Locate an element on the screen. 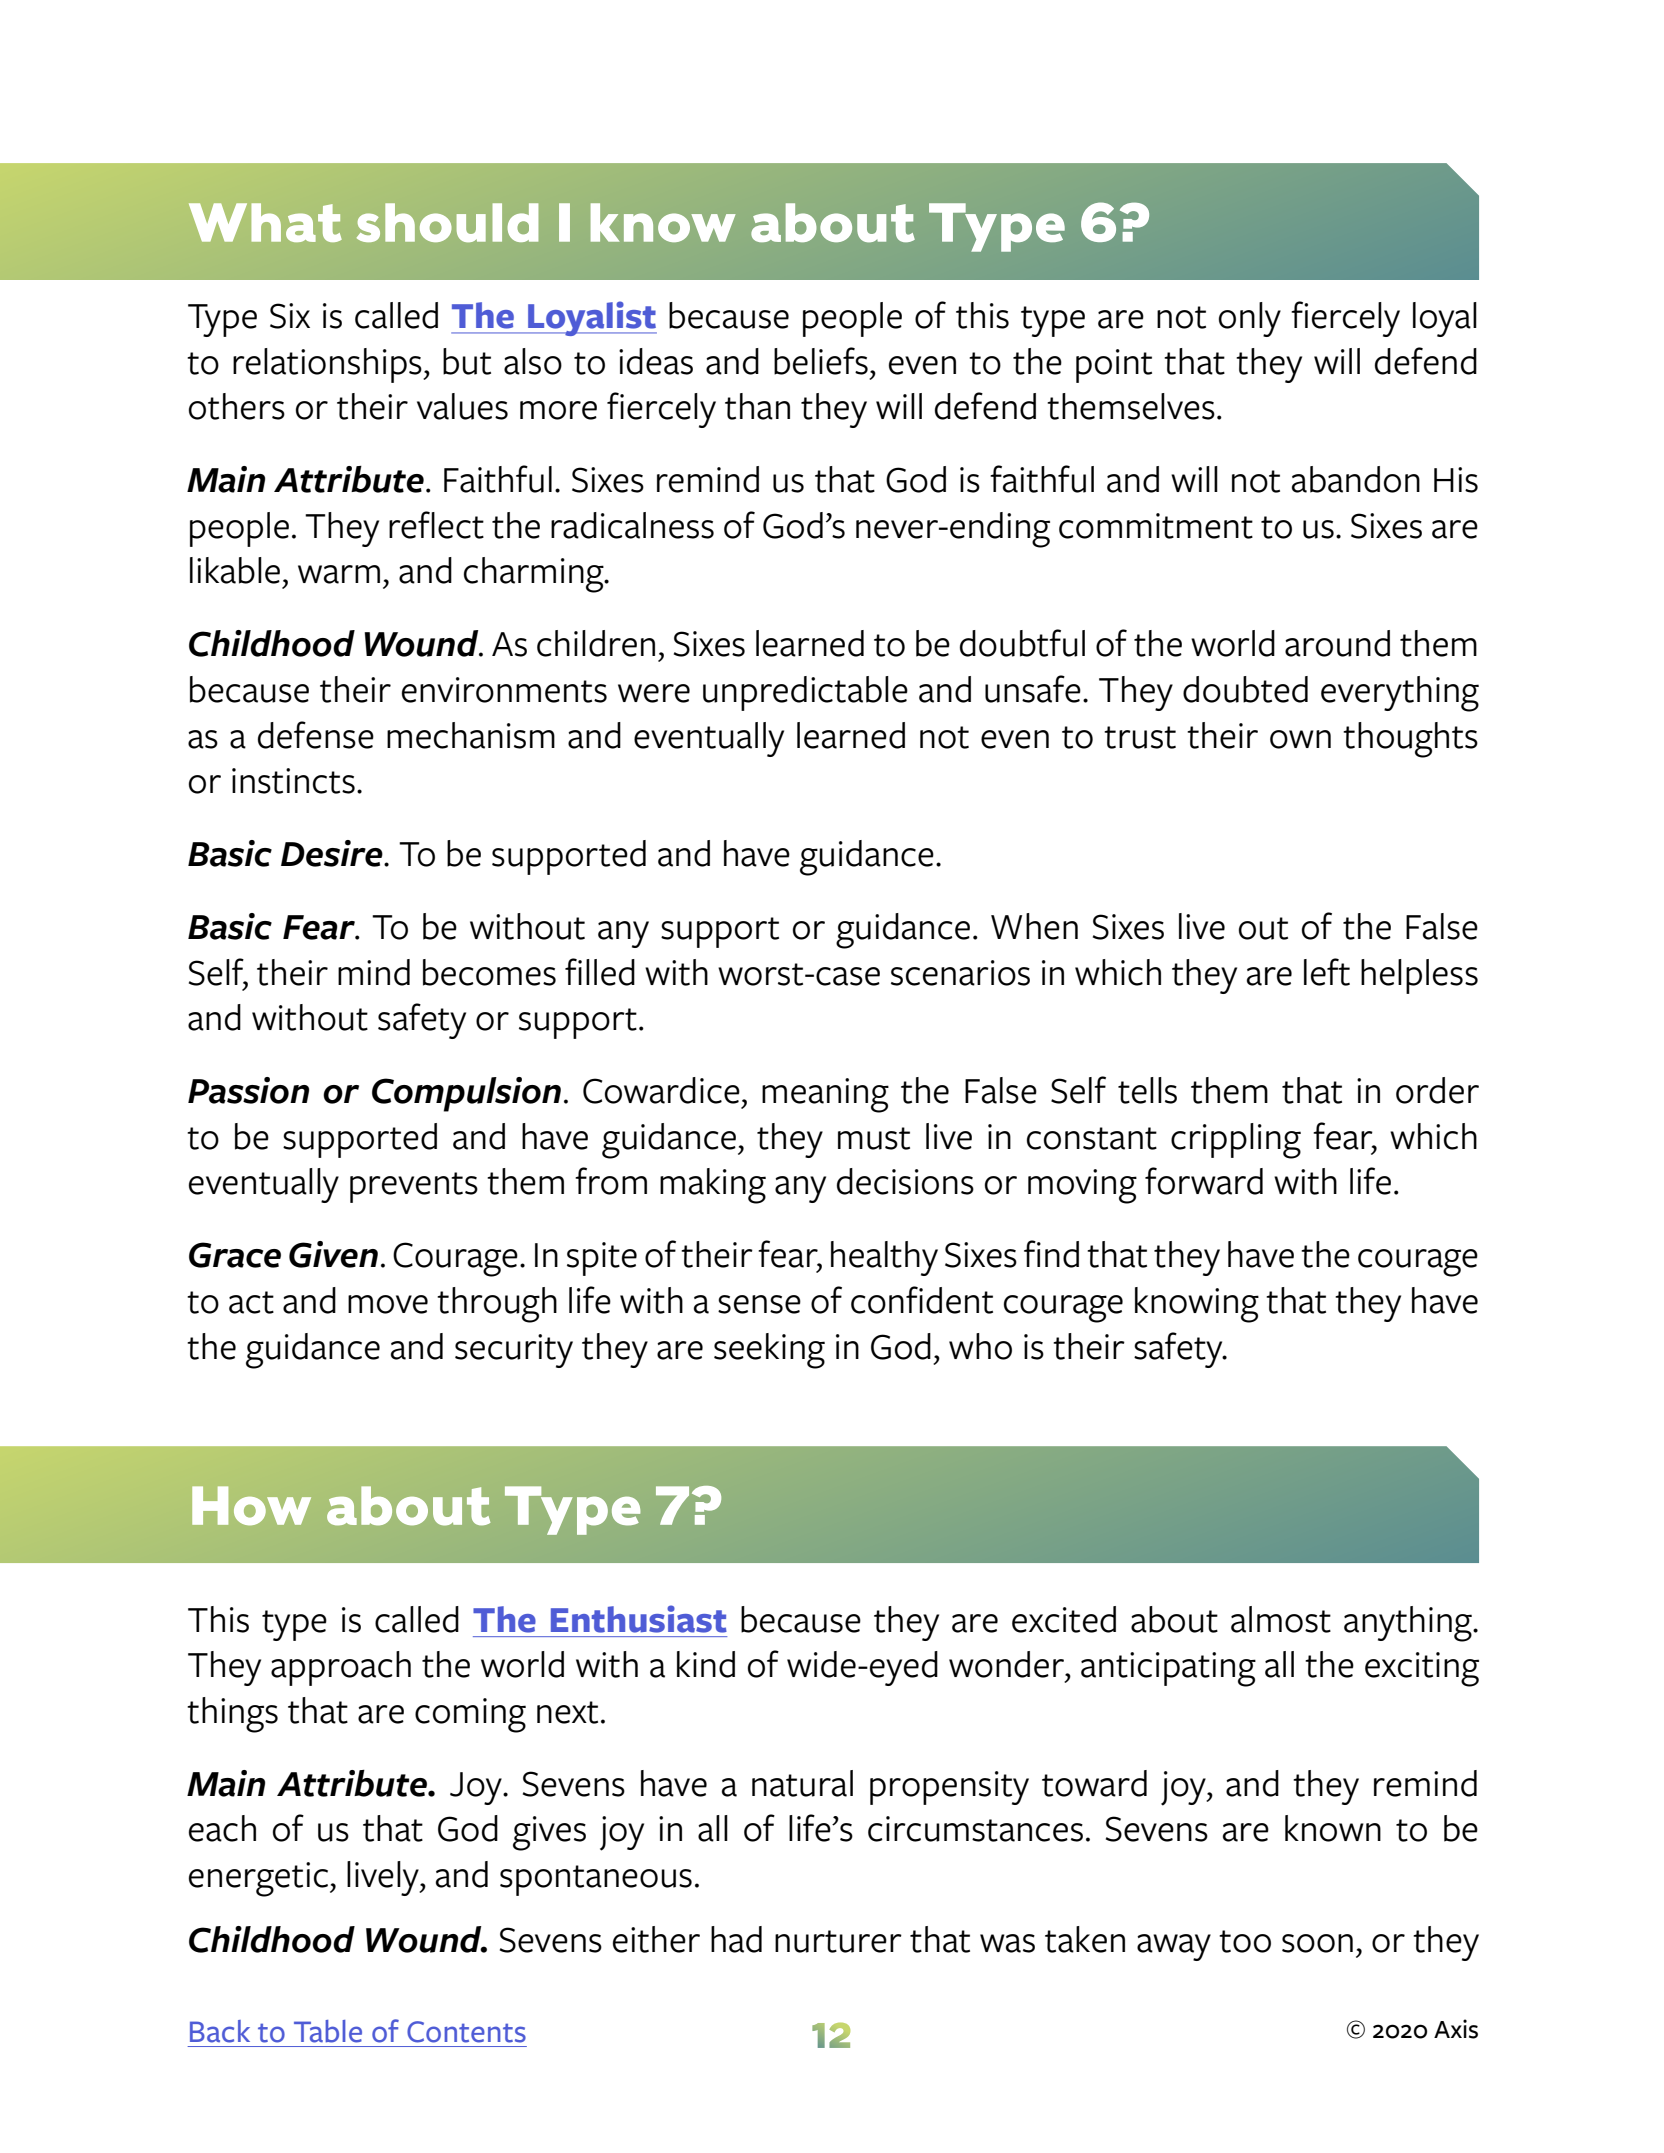 Image resolution: width=1664 pixels, height=2153 pixels. must is located at coordinates (874, 1138).
